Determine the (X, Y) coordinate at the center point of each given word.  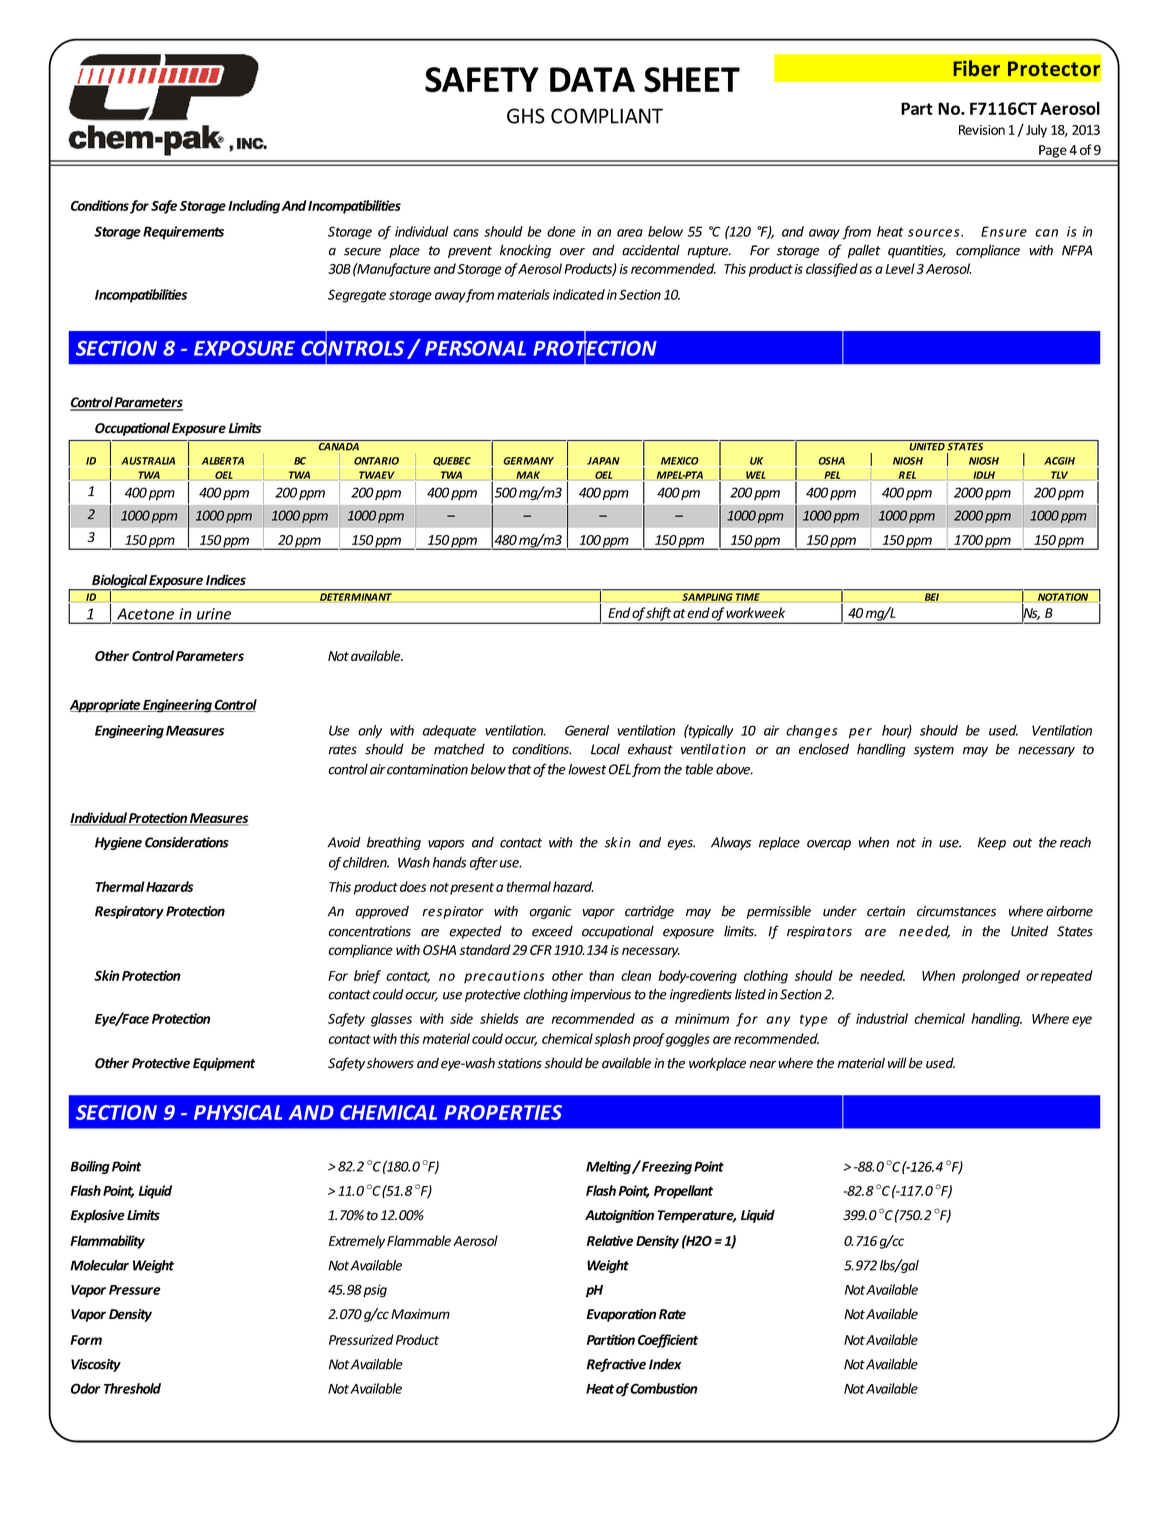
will (897, 1062)
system (933, 751)
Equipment (224, 1064)
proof (649, 1040)
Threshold (132, 1388)
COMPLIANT (607, 116)
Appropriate (106, 706)
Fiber (977, 68)
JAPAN (603, 461)
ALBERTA (223, 461)
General (587, 730)
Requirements (183, 233)
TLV (1059, 475)
